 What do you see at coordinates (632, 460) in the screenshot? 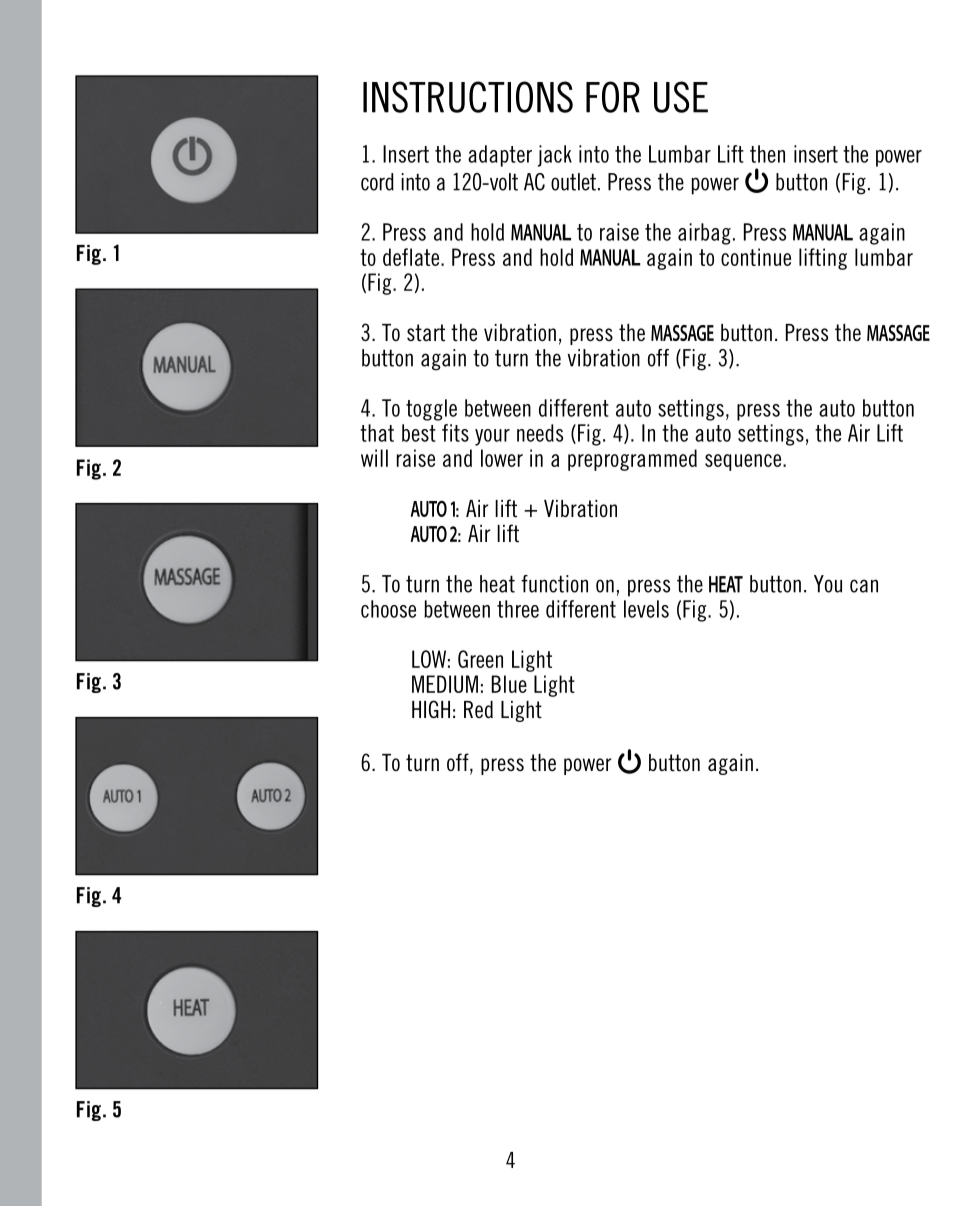
I see `preprogrammed` at bounding box center [632, 460].
